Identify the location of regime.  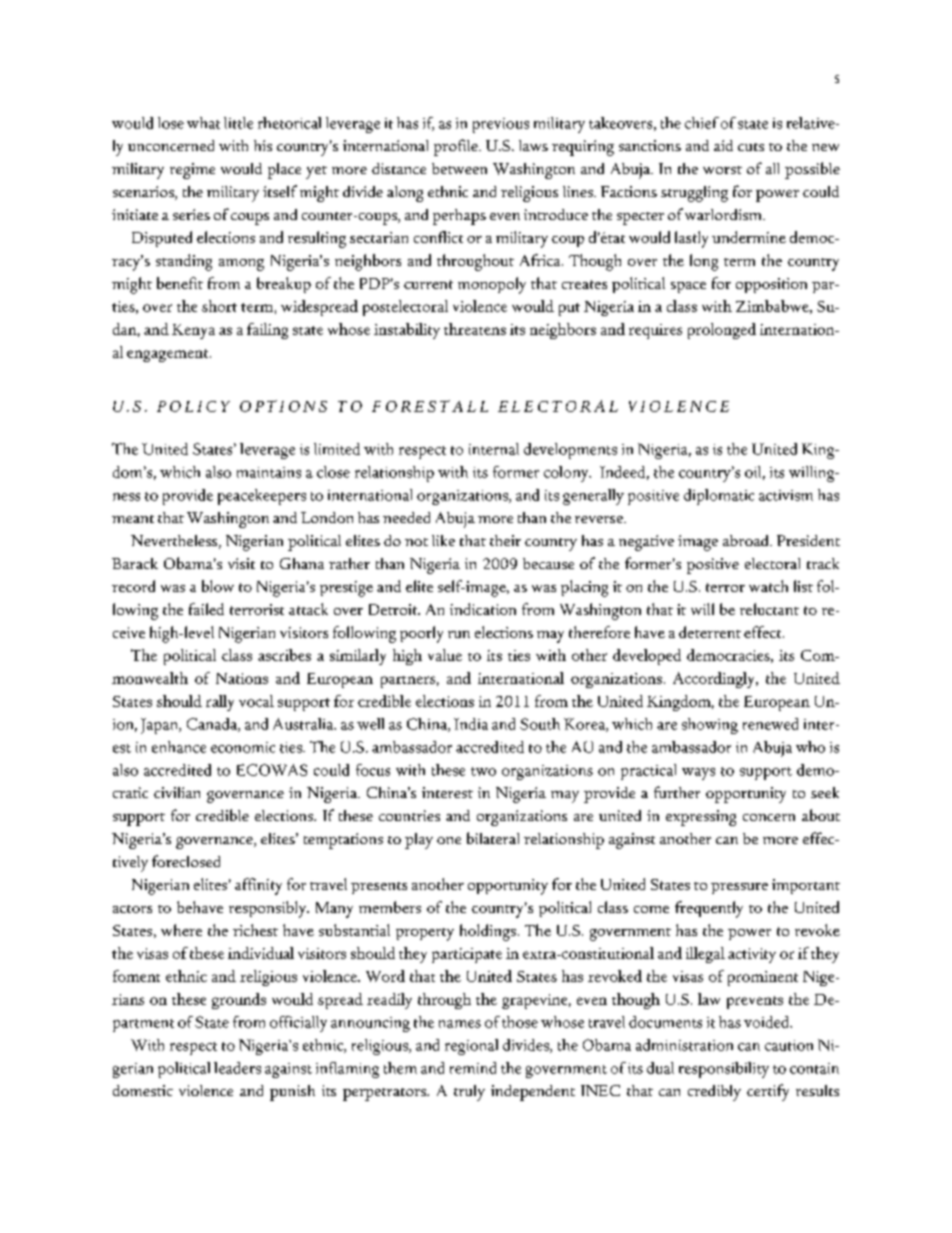
(192, 171).
